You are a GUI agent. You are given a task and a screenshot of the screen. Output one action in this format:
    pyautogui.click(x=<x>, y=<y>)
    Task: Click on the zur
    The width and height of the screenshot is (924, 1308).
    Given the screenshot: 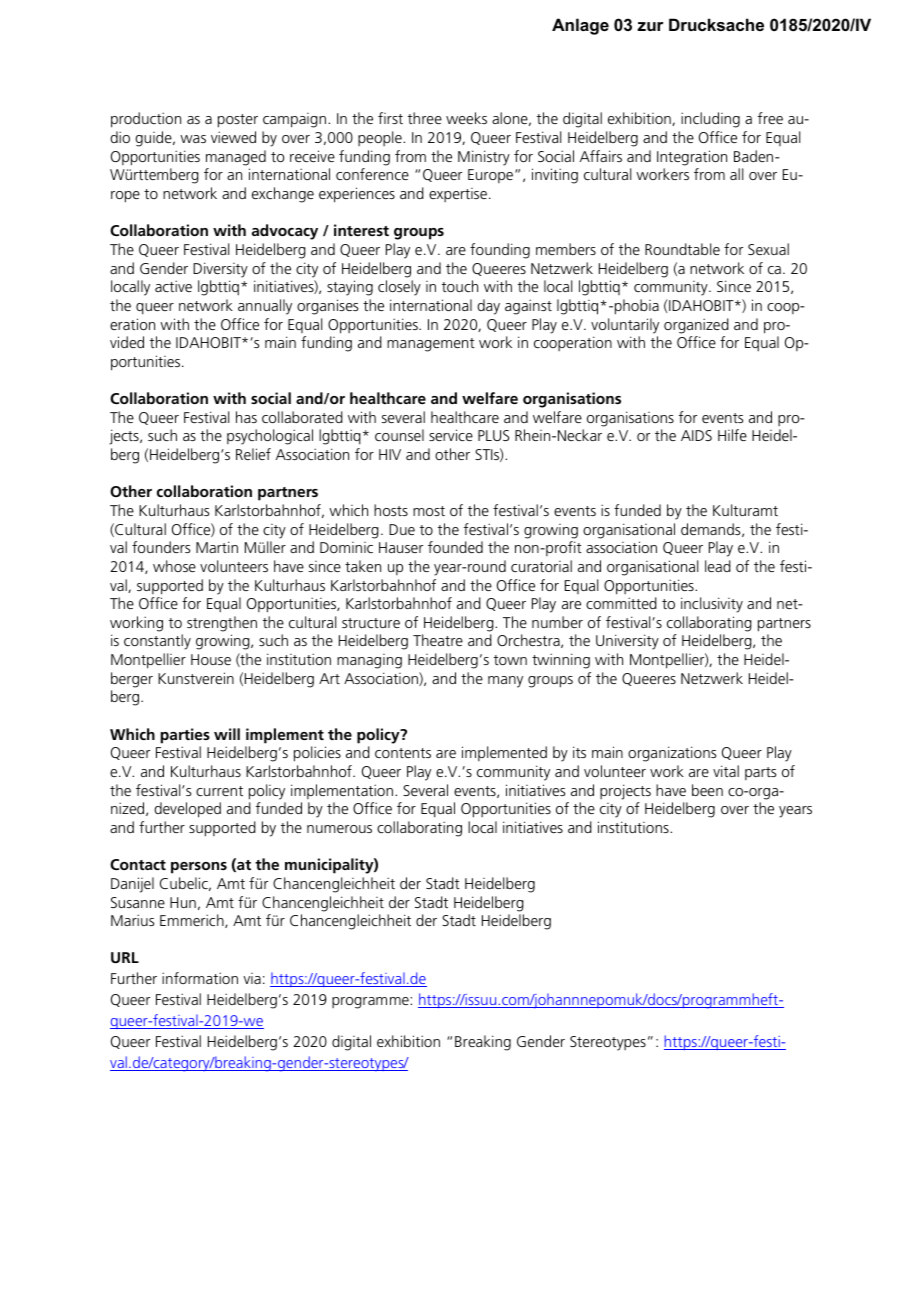 What is the action you would take?
    pyautogui.click(x=650, y=26)
